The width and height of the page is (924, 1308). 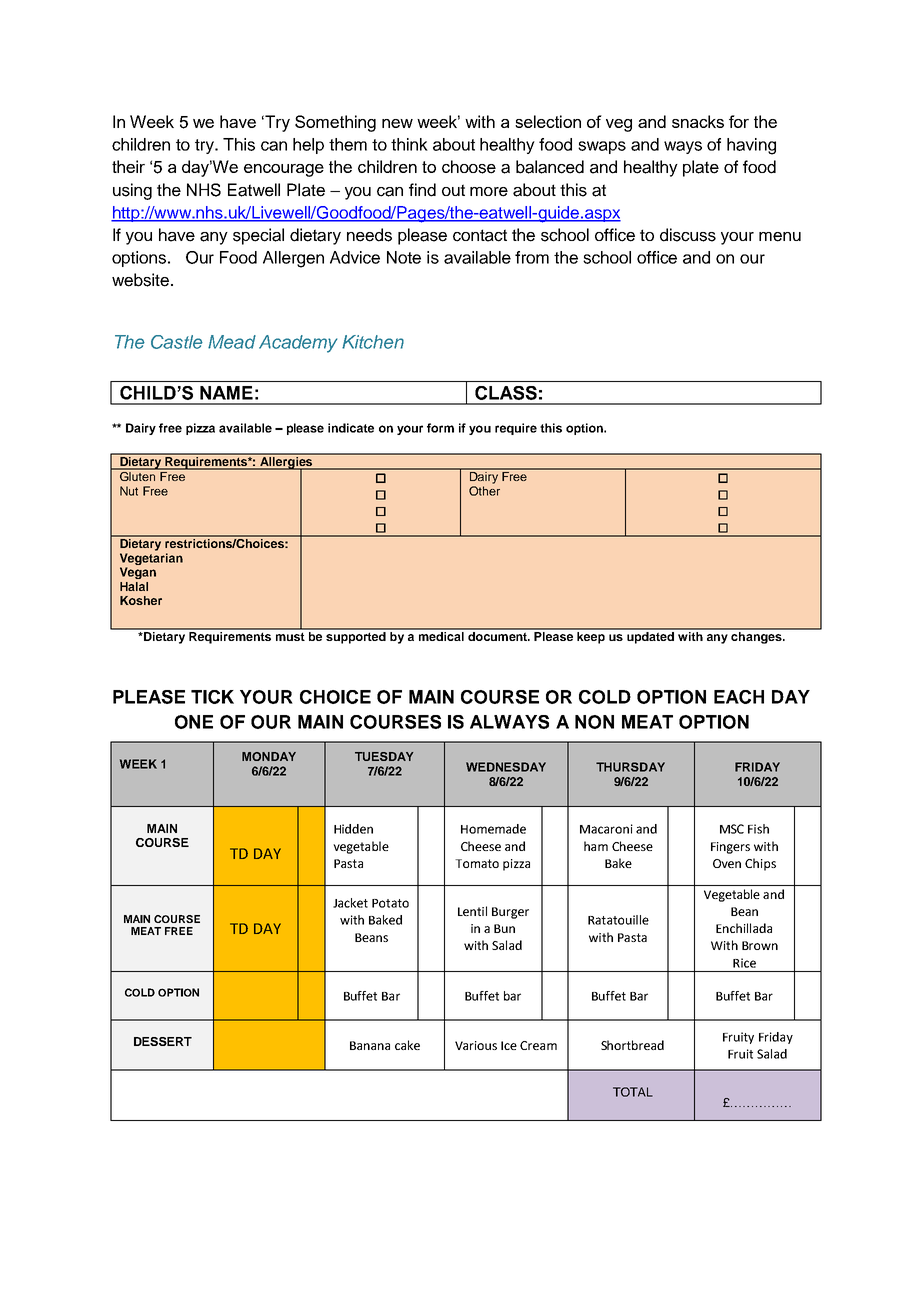 What do you see at coordinates (739, 697) in the page?
I see `EACH` at bounding box center [739, 697].
